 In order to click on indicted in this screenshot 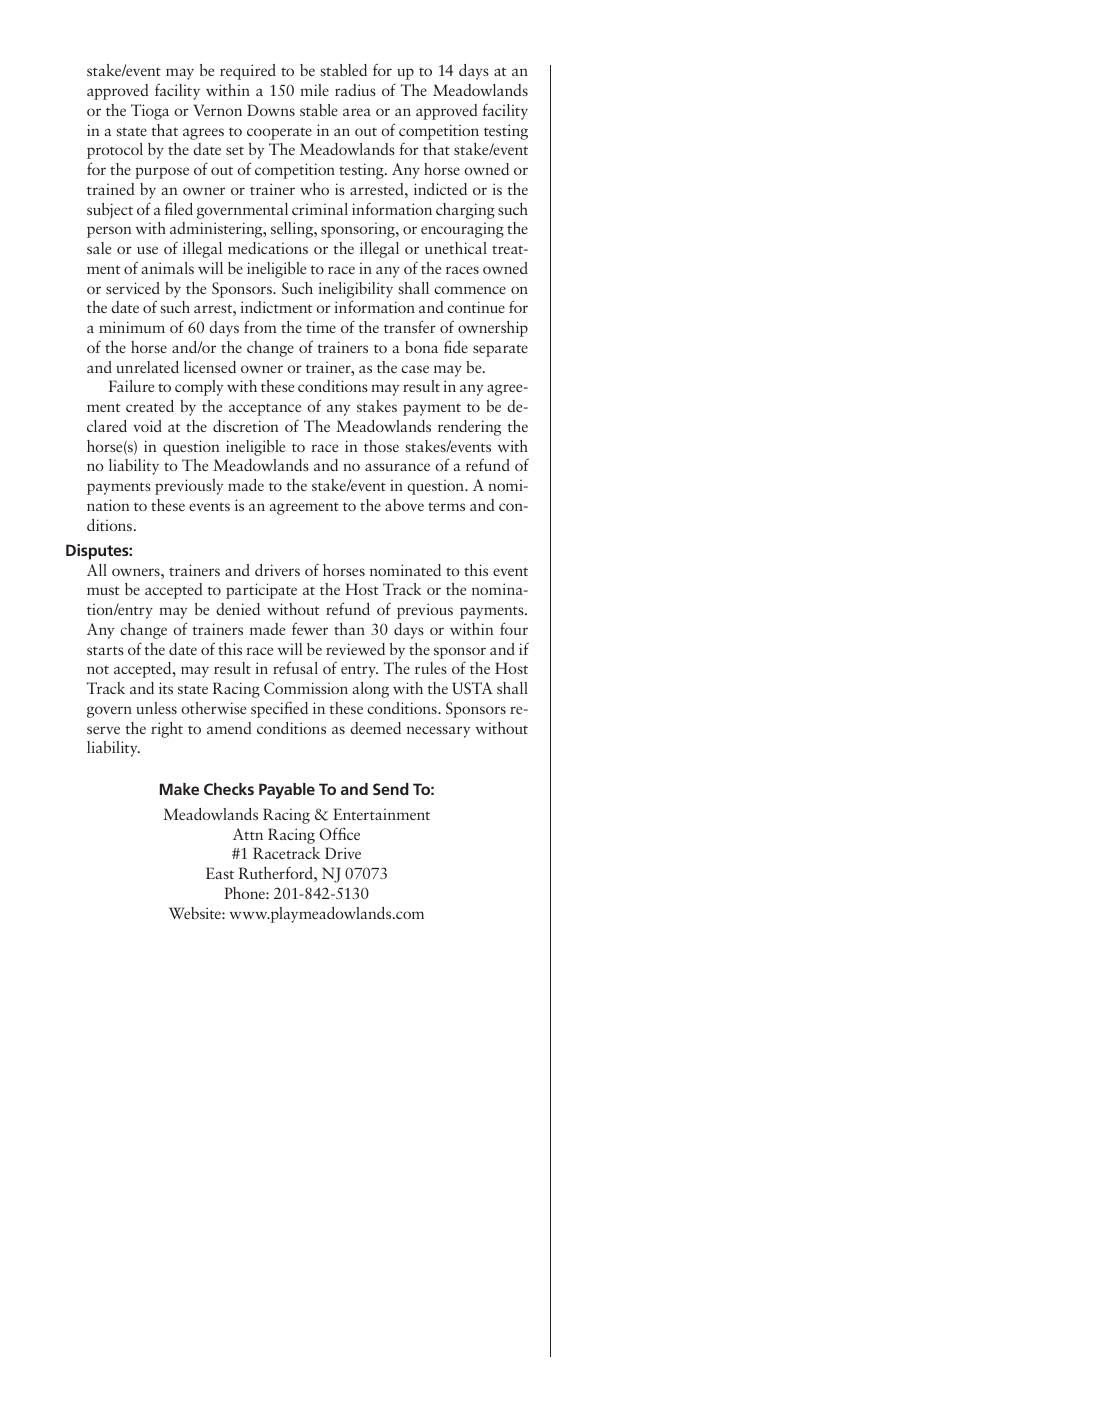, I will do `click(440, 189)`.
